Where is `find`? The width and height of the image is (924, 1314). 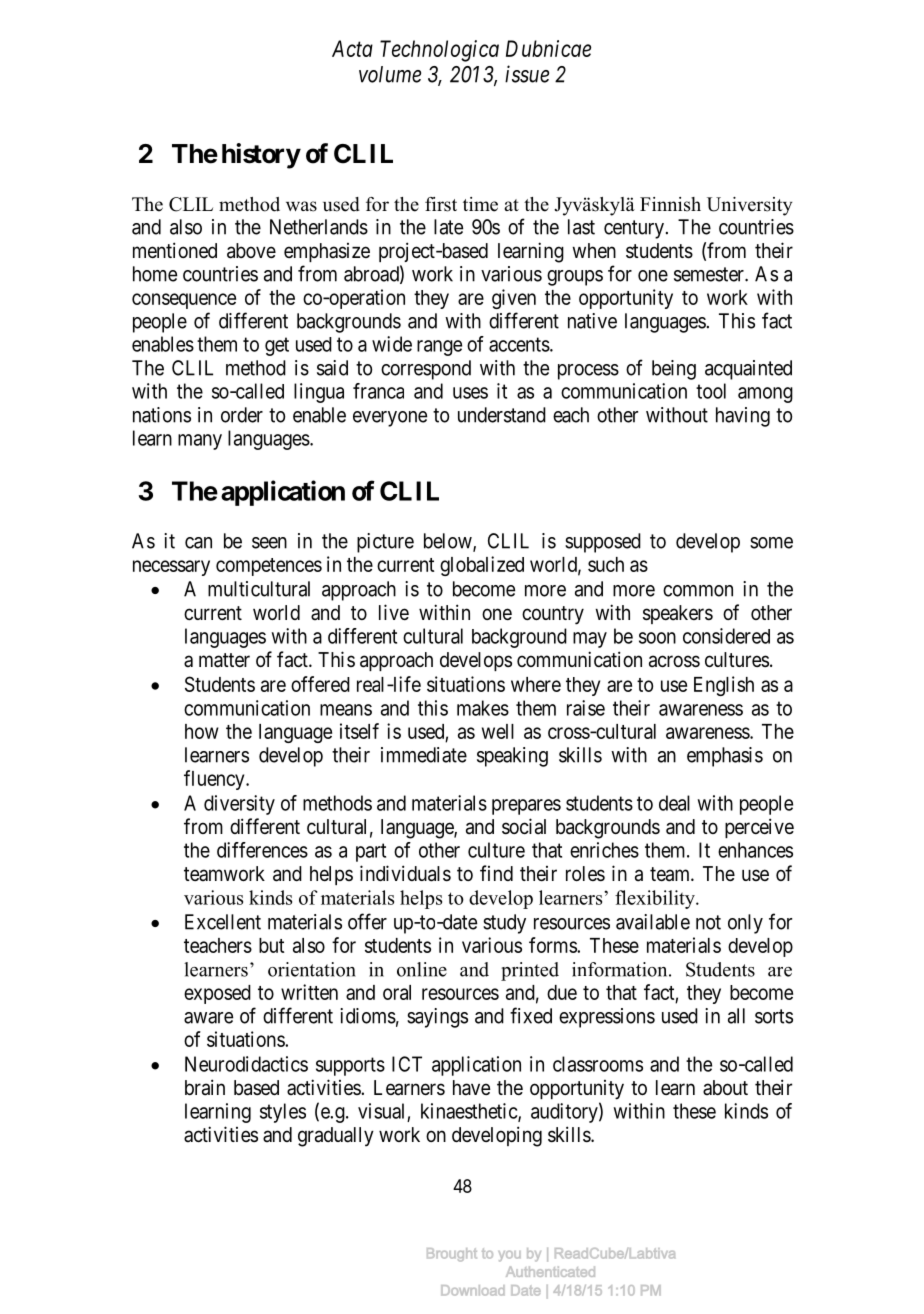
find is located at coordinates (496, 873).
